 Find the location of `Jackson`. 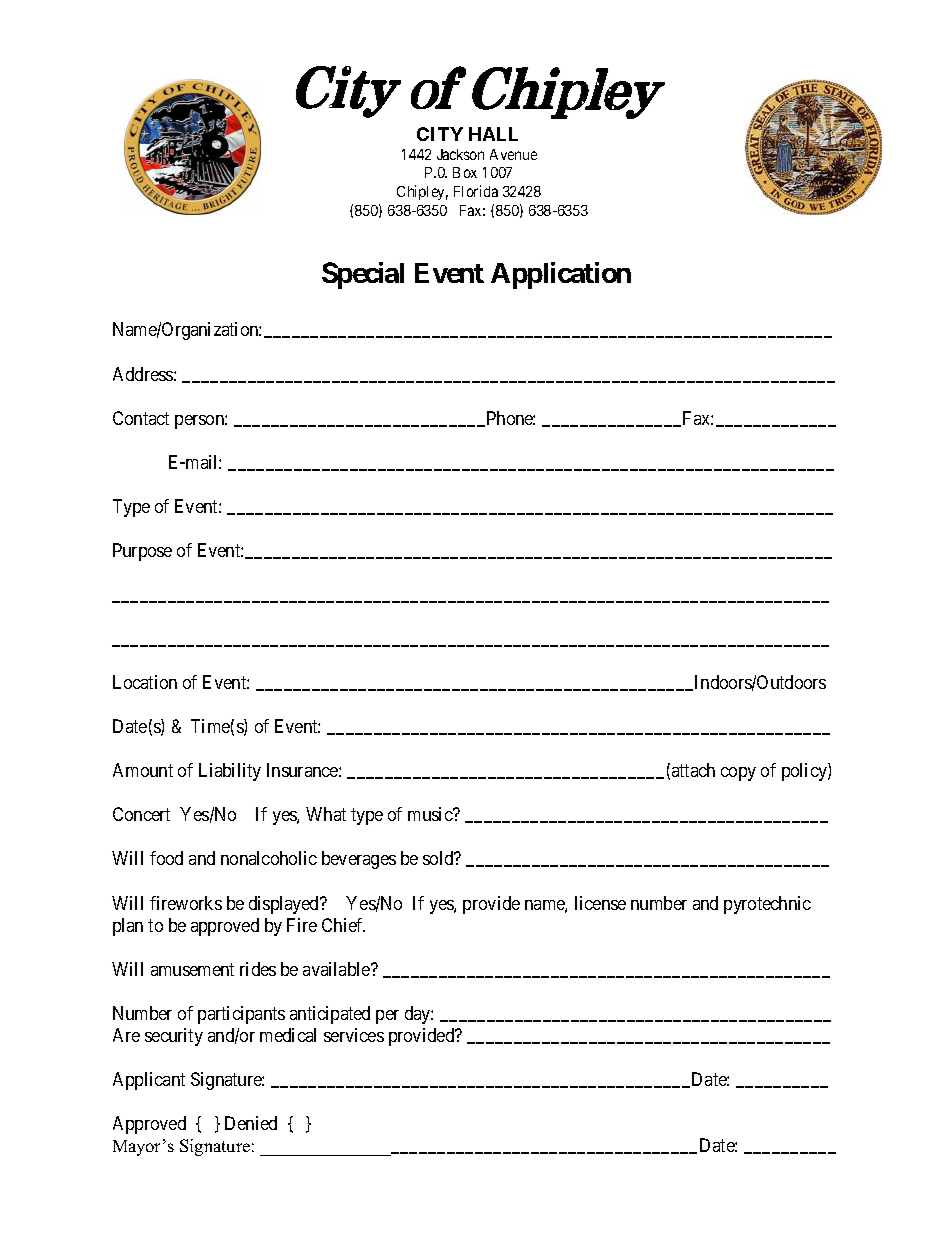

Jackson is located at coordinates (460, 154).
